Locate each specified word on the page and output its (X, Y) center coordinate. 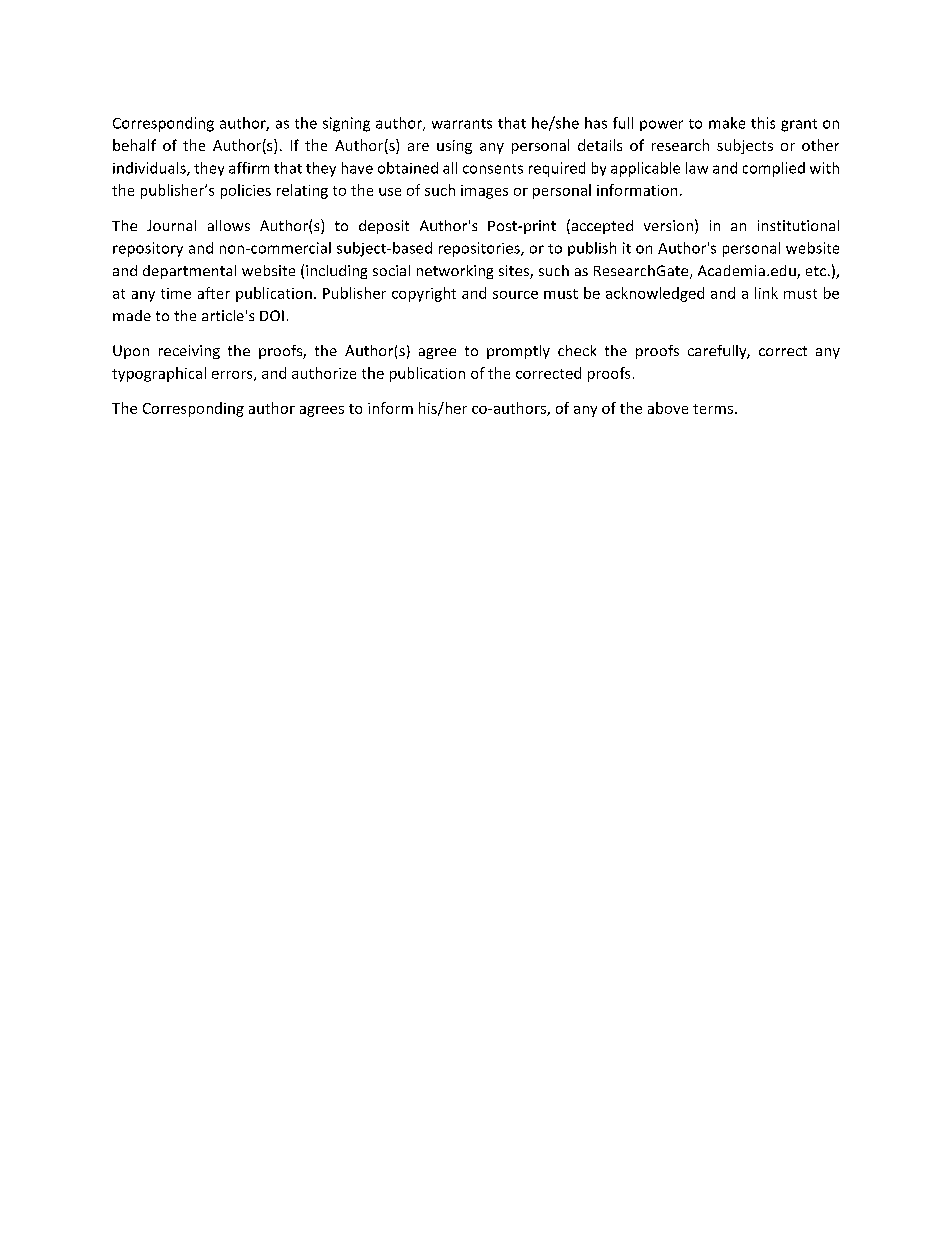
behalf (134, 145)
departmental (189, 272)
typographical (159, 374)
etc (816, 271)
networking (455, 272)
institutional (798, 225)
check (577, 350)
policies (246, 191)
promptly (518, 352)
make (727, 123)
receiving (189, 352)
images (484, 192)
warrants (462, 124)
